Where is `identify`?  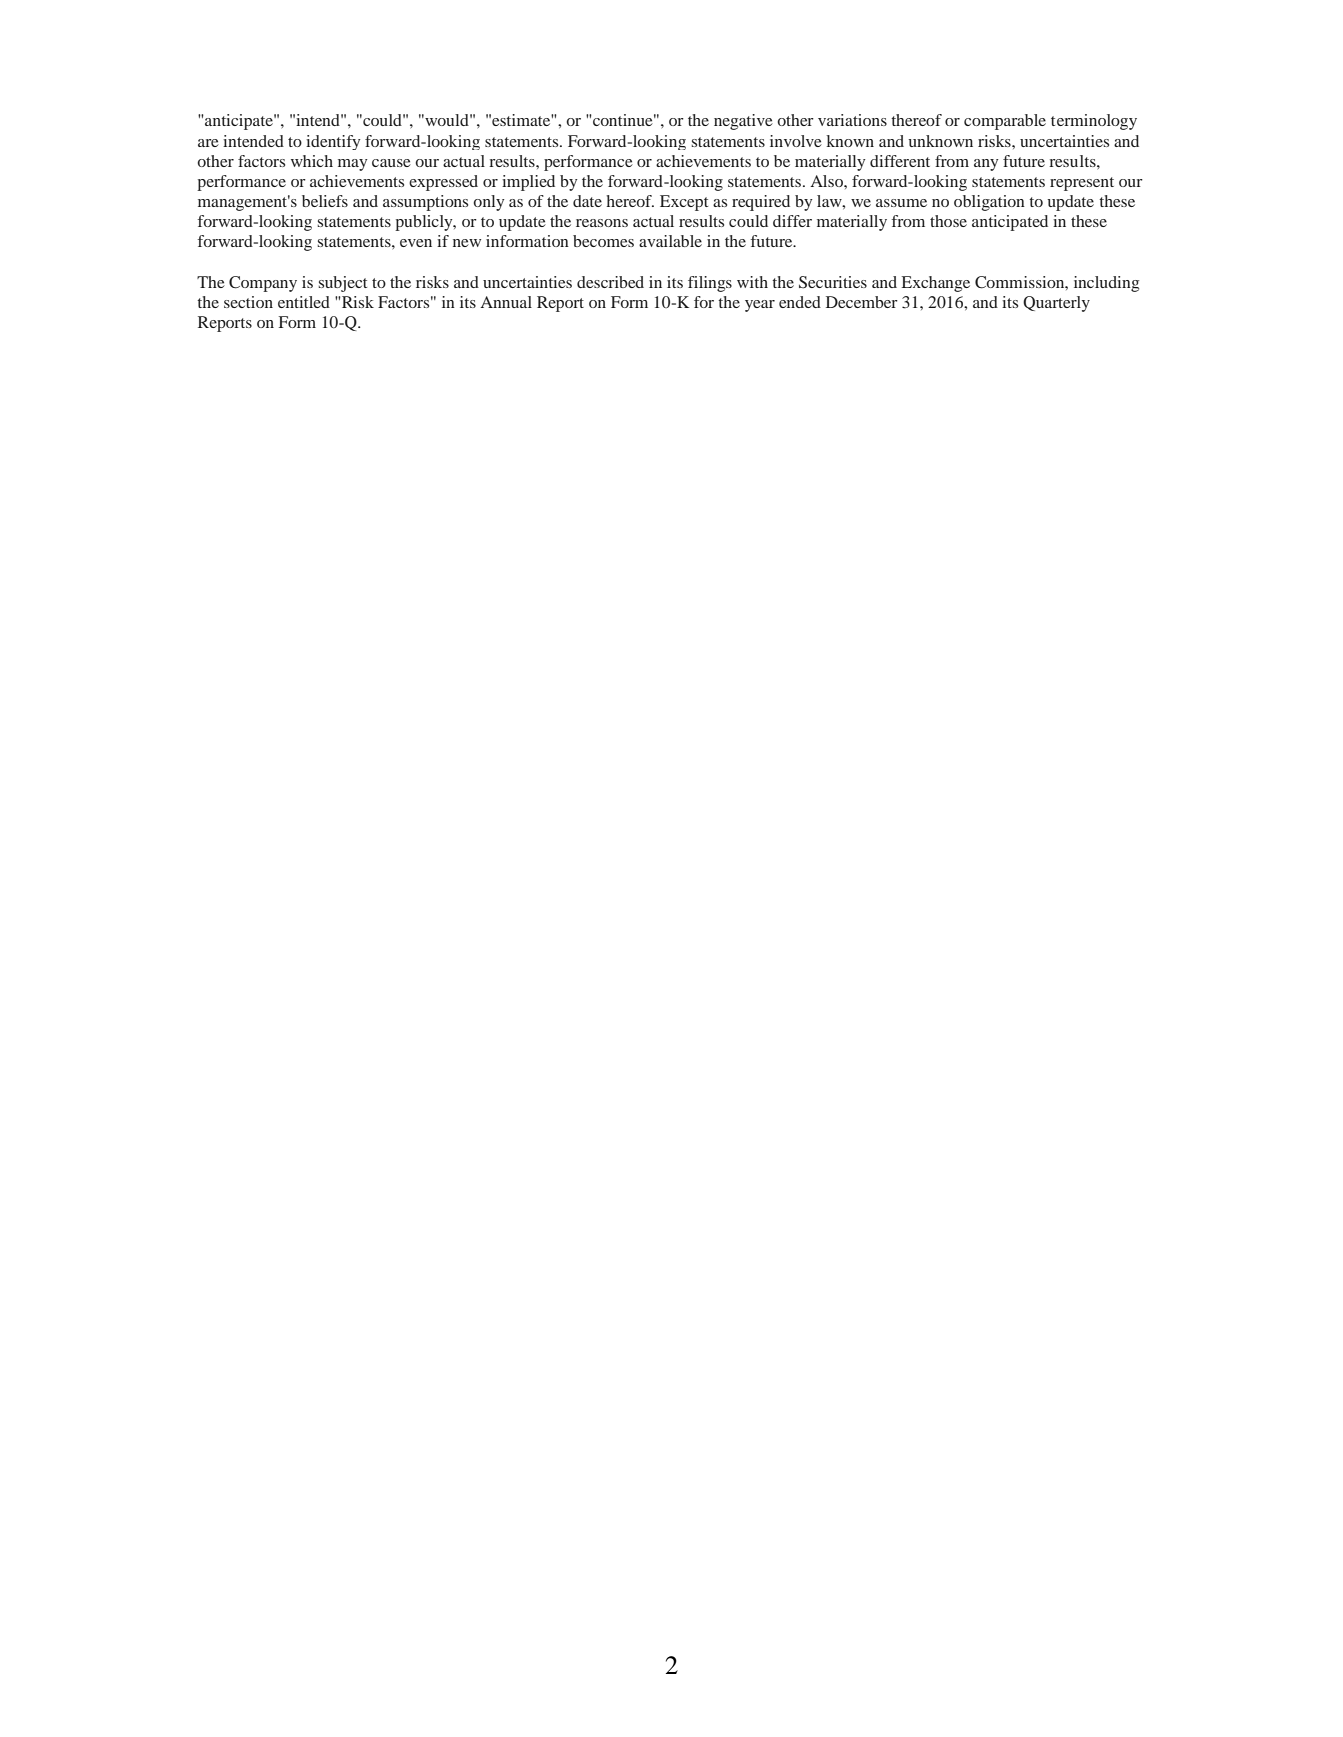
identify is located at coordinates (333, 142).
